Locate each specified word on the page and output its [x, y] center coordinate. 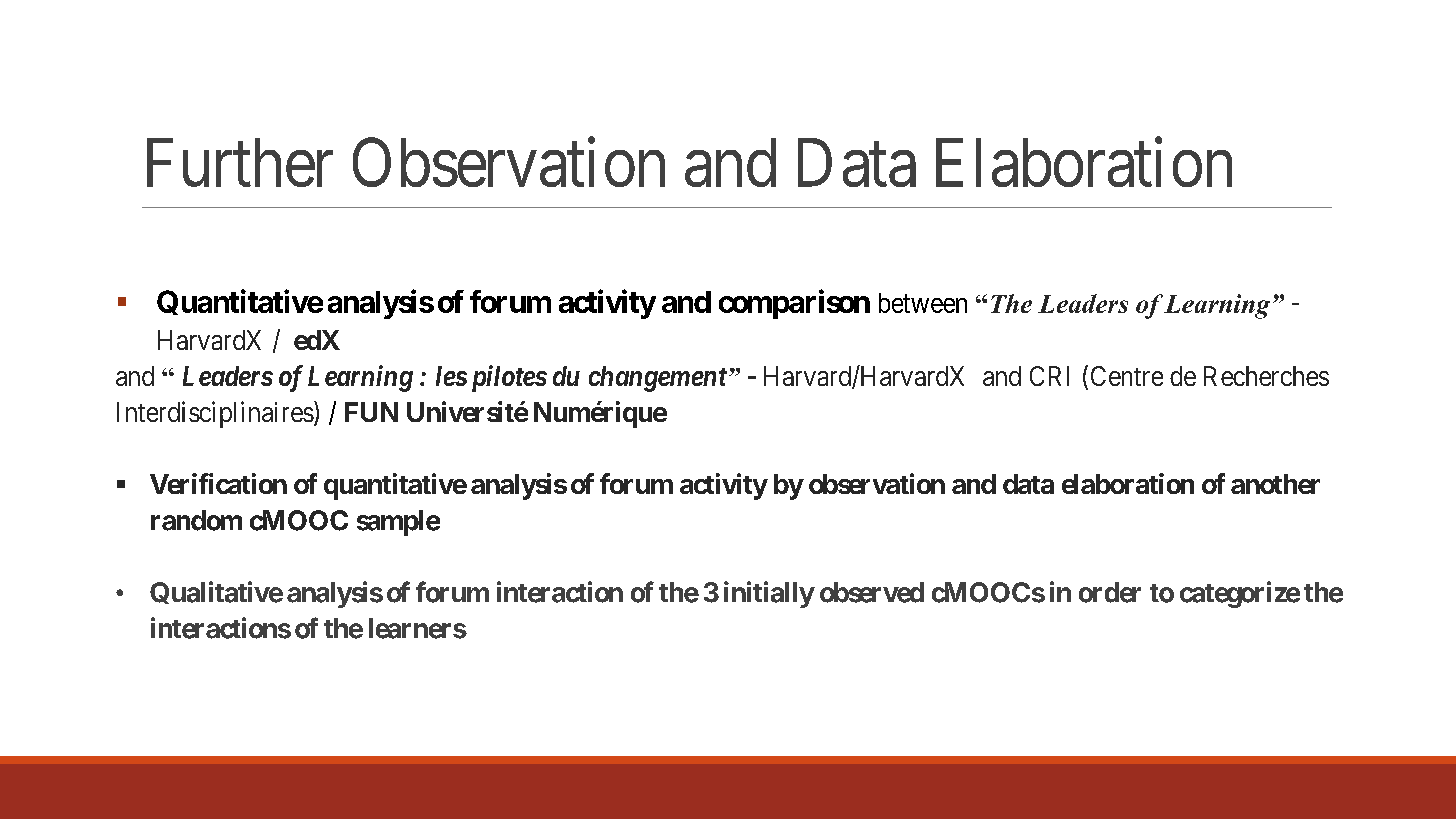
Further [240, 162]
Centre [1127, 376]
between [923, 303]
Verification [218, 483]
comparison [794, 304]
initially [769, 594]
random [196, 520]
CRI [1049, 376]
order [1110, 592]
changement [658, 379]
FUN [371, 412]
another [1275, 484]
